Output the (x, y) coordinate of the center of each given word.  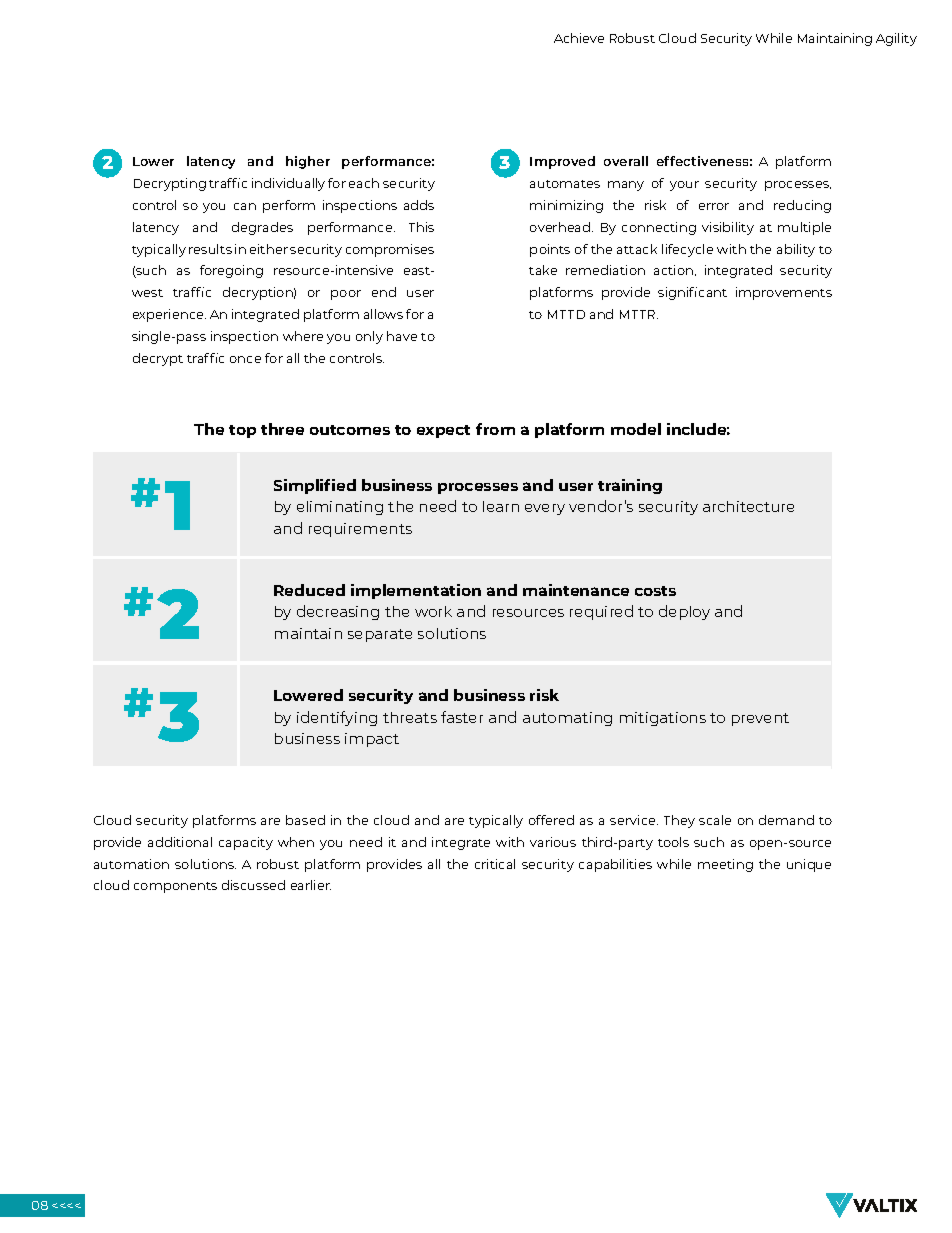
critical (495, 864)
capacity (246, 843)
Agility (896, 39)
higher (308, 162)
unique (809, 865)
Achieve (579, 38)
